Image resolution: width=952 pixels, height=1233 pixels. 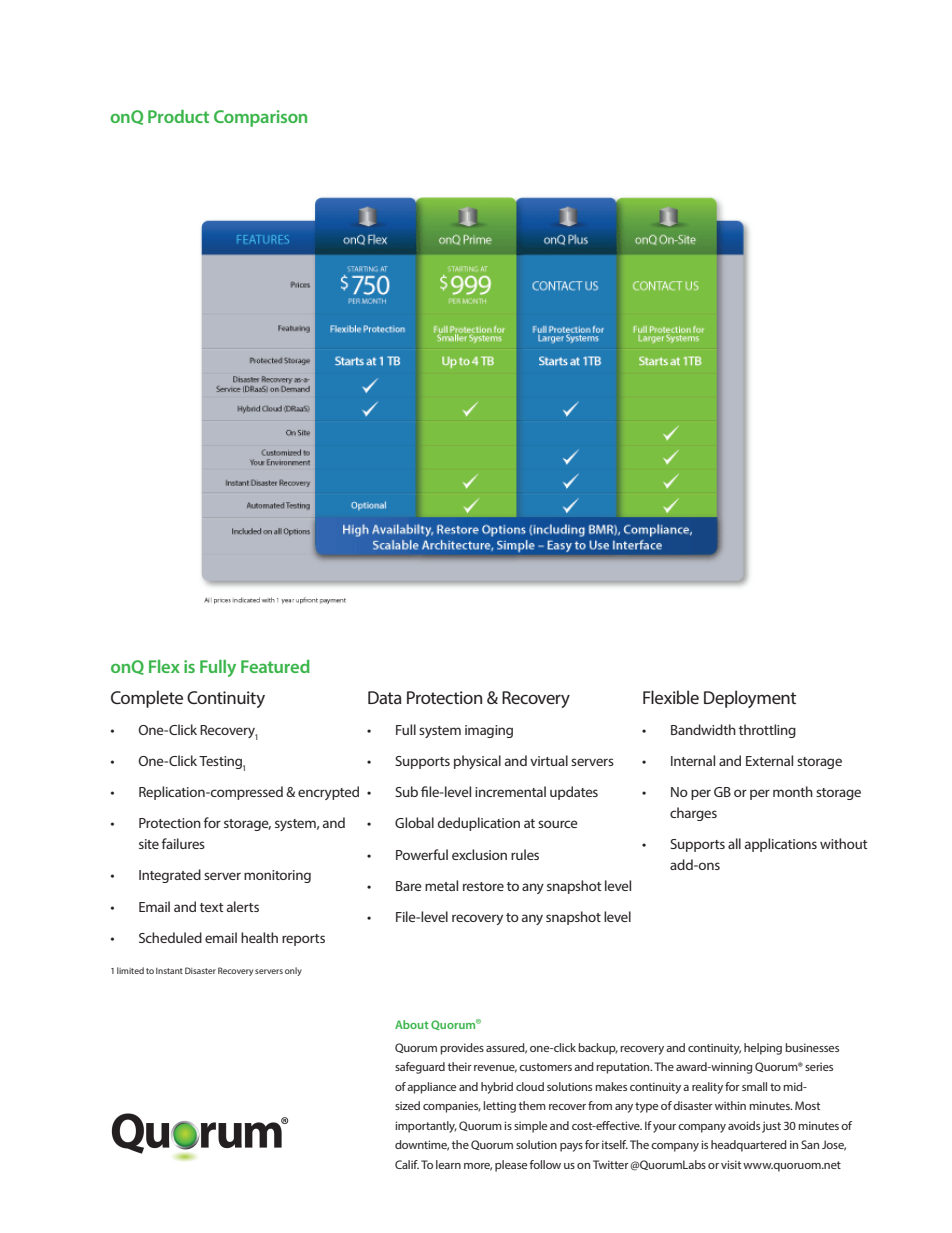 I want to click on Comparison, so click(x=260, y=118).
